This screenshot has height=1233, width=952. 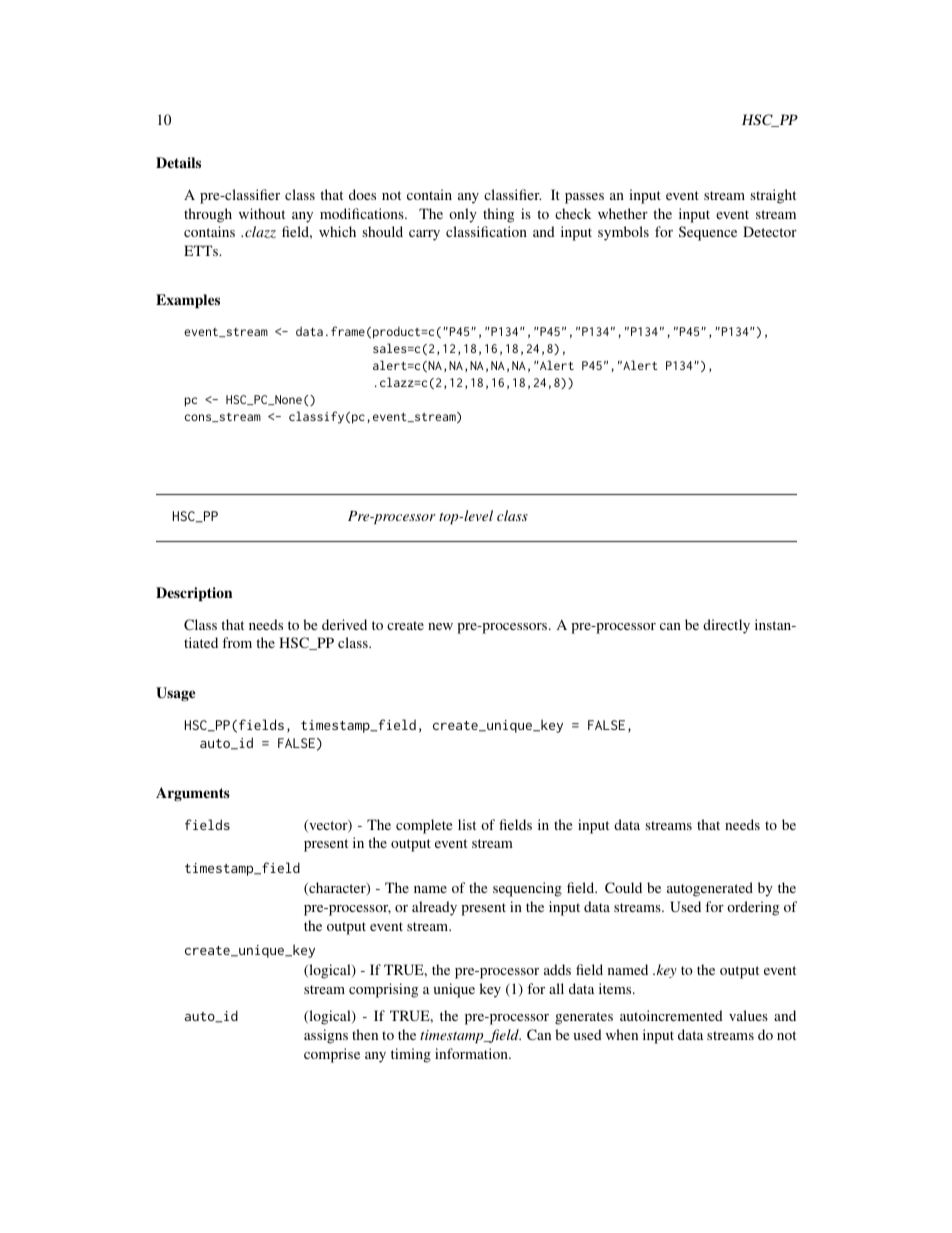 What do you see at coordinates (440, 626) in the screenshot?
I see `new` at bounding box center [440, 626].
